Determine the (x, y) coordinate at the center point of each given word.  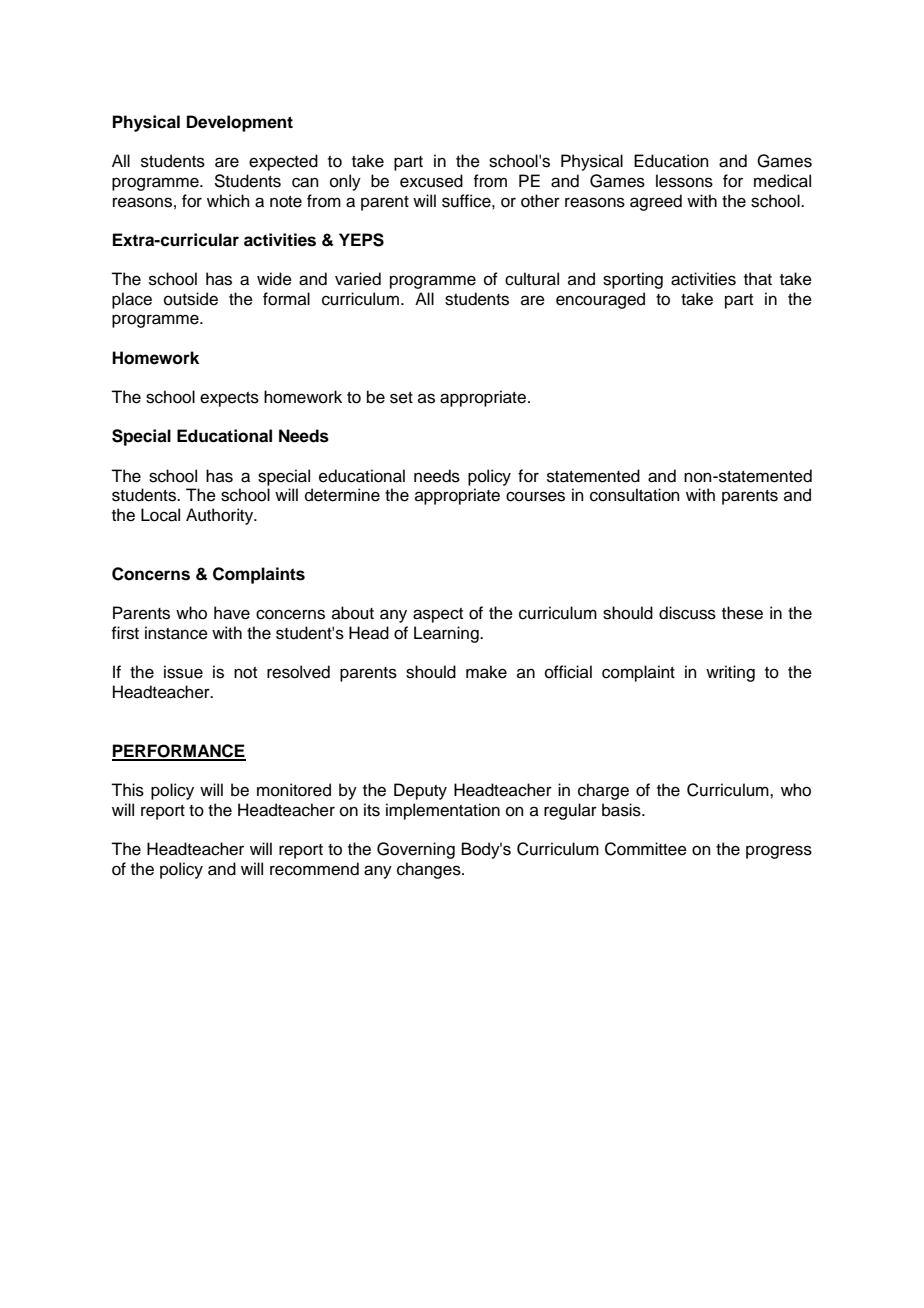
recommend (314, 869)
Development (240, 123)
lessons (684, 181)
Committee (646, 849)
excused (431, 181)
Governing (416, 850)
